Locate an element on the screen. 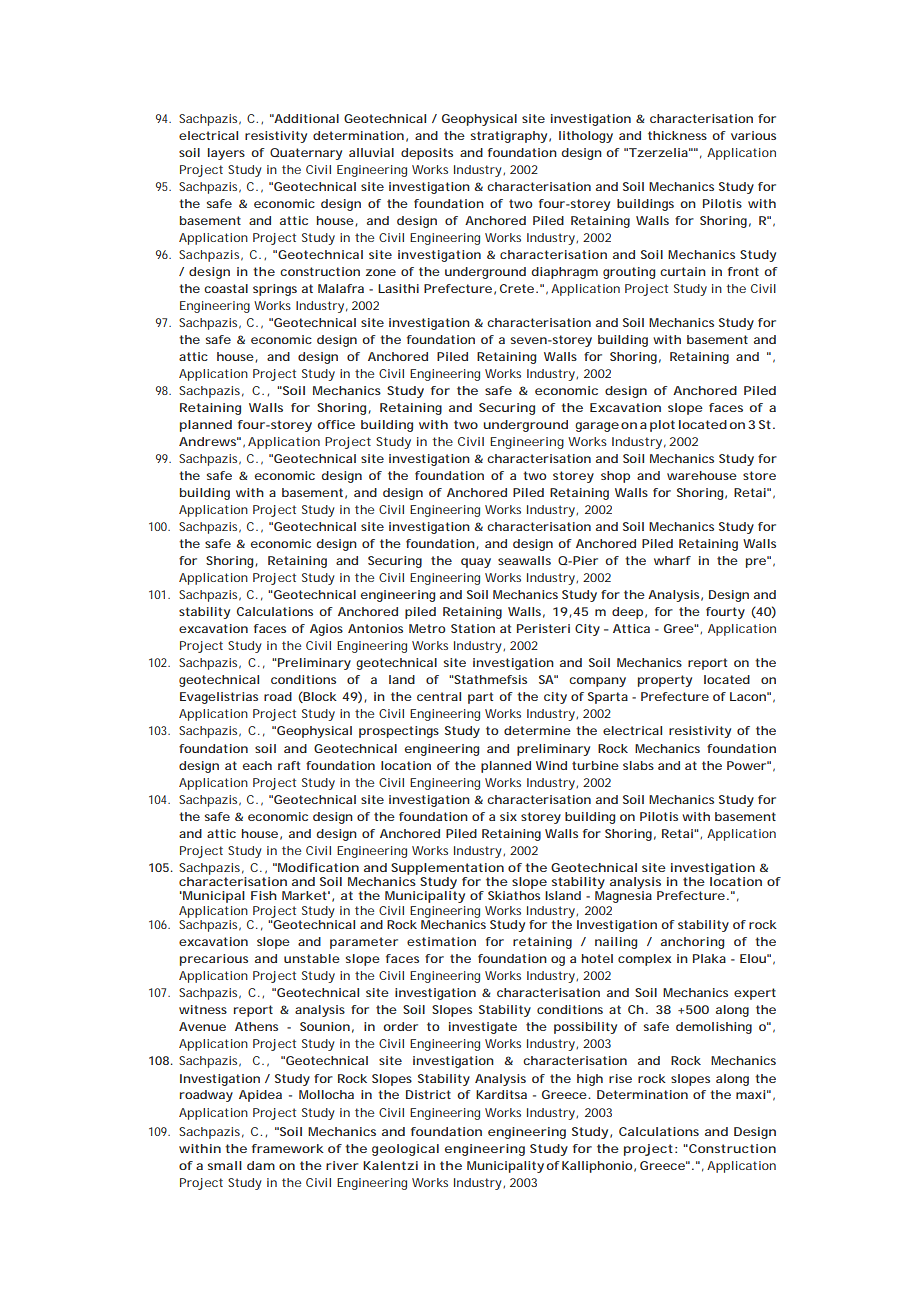 The height and width of the screenshot is (1308, 924). garage is located at coordinates (597, 427).
